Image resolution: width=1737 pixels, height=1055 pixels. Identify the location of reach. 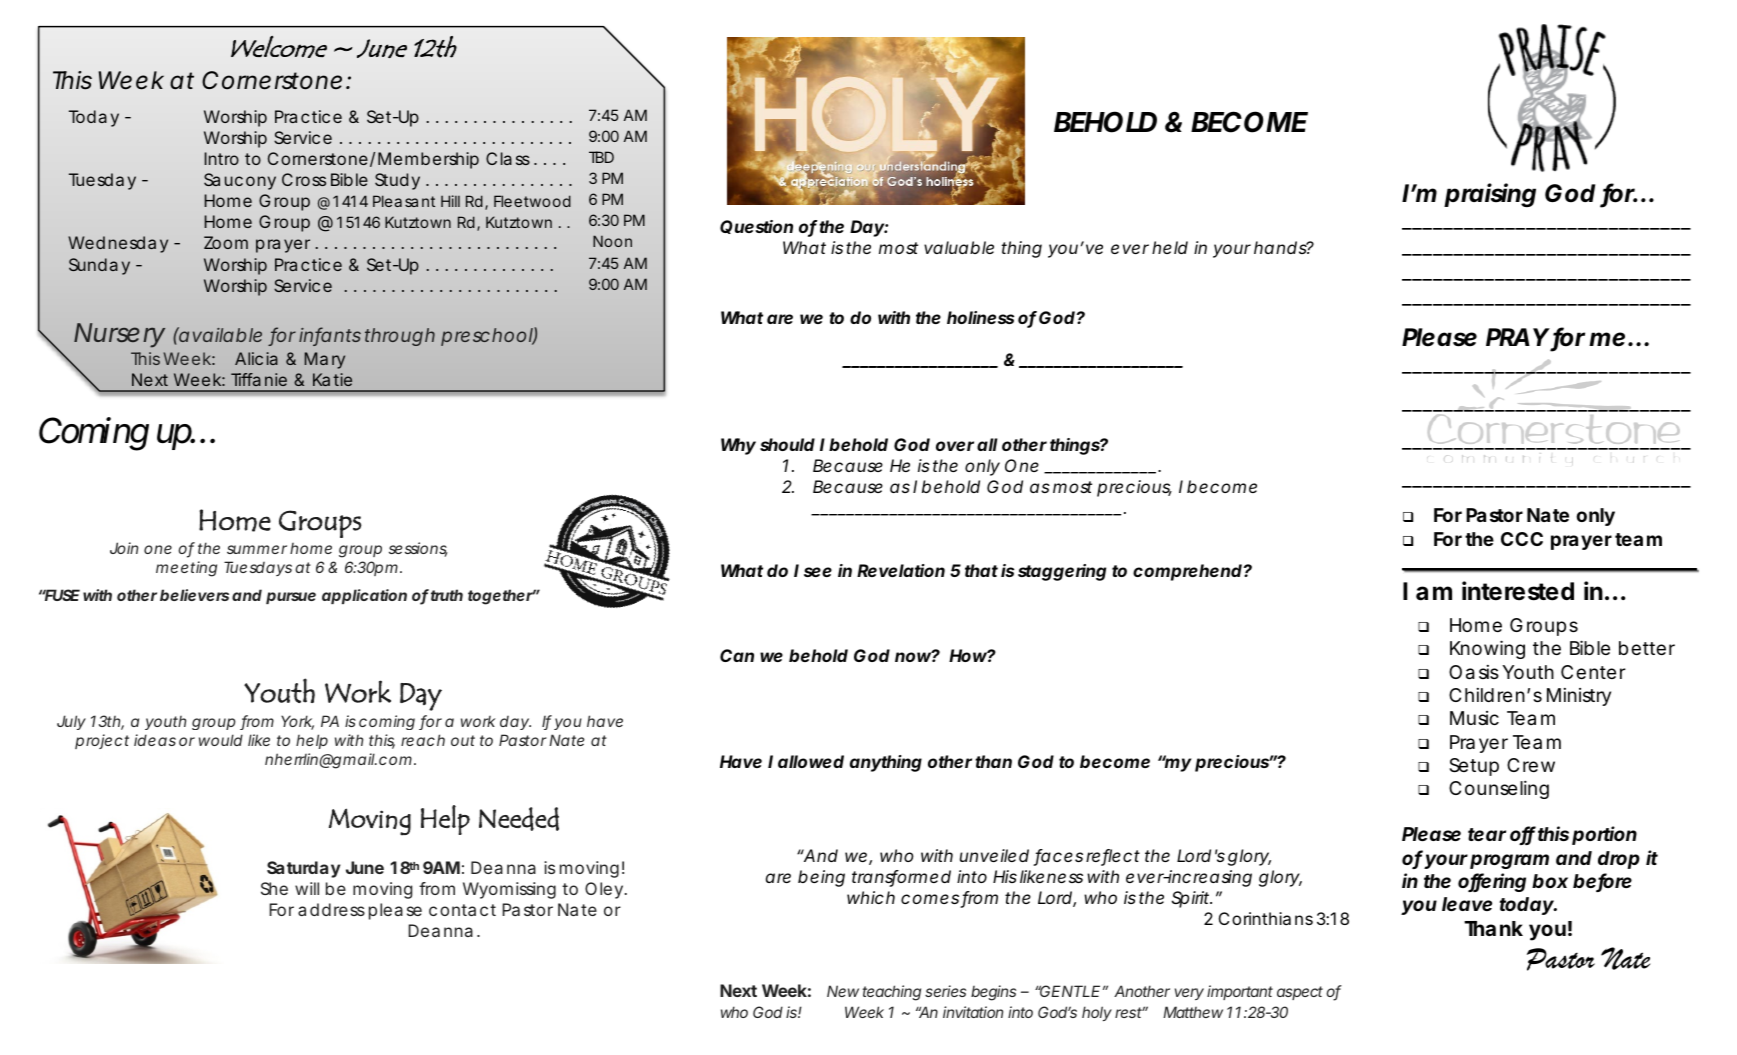
(423, 740).
